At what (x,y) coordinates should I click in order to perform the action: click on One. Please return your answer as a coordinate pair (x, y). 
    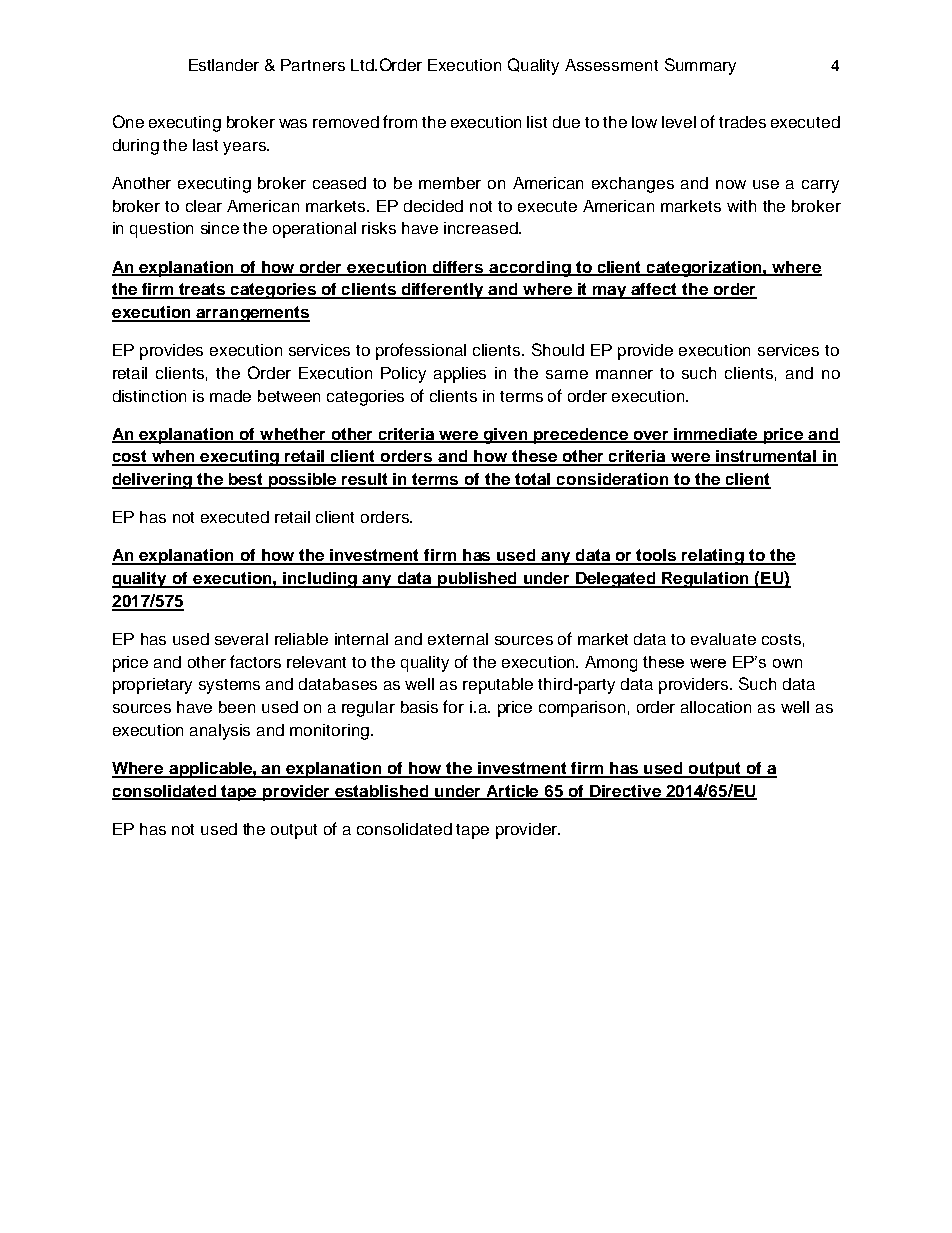
    Looking at the image, I should click on (128, 121).
